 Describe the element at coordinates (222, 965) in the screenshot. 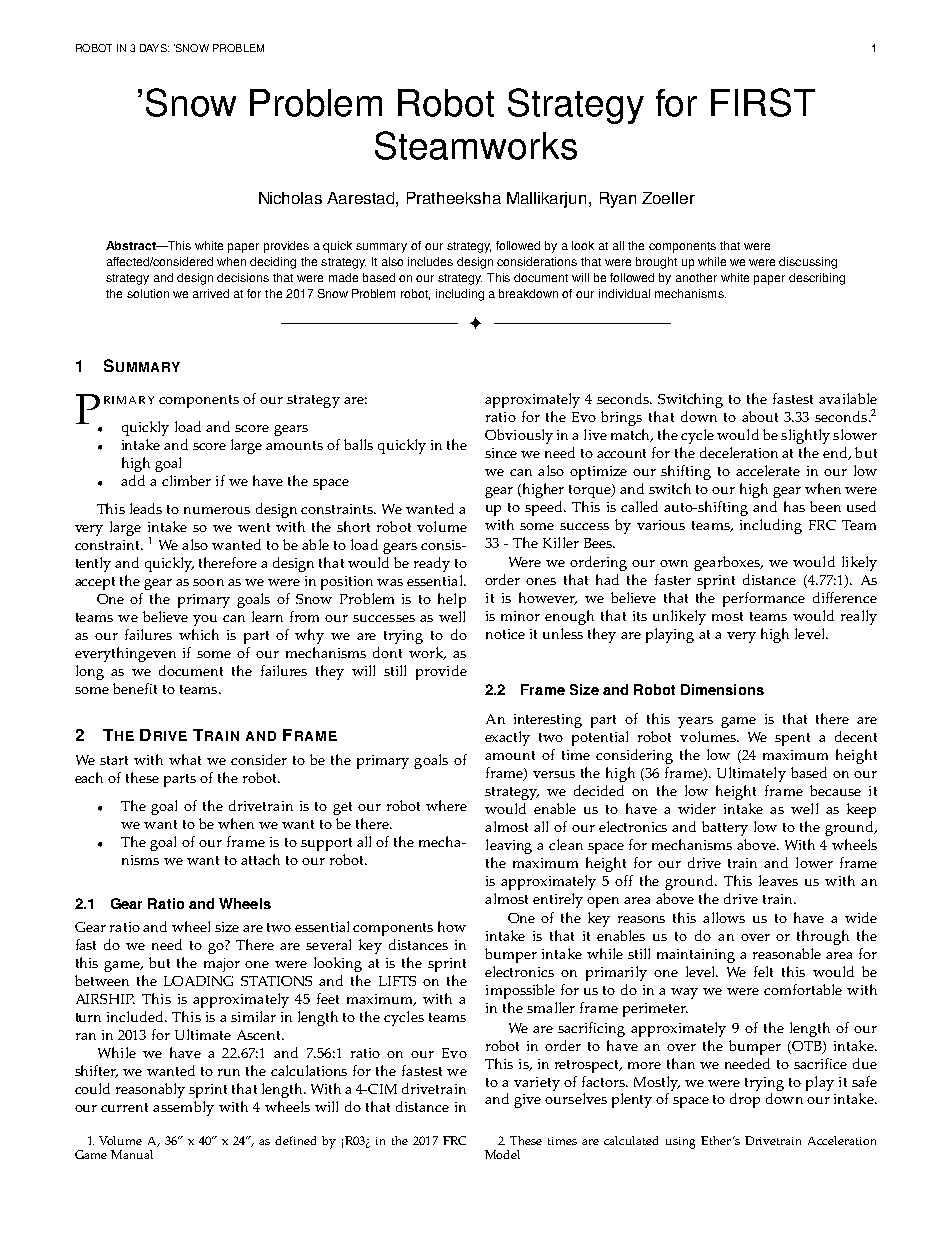

I see `major` at that location.
